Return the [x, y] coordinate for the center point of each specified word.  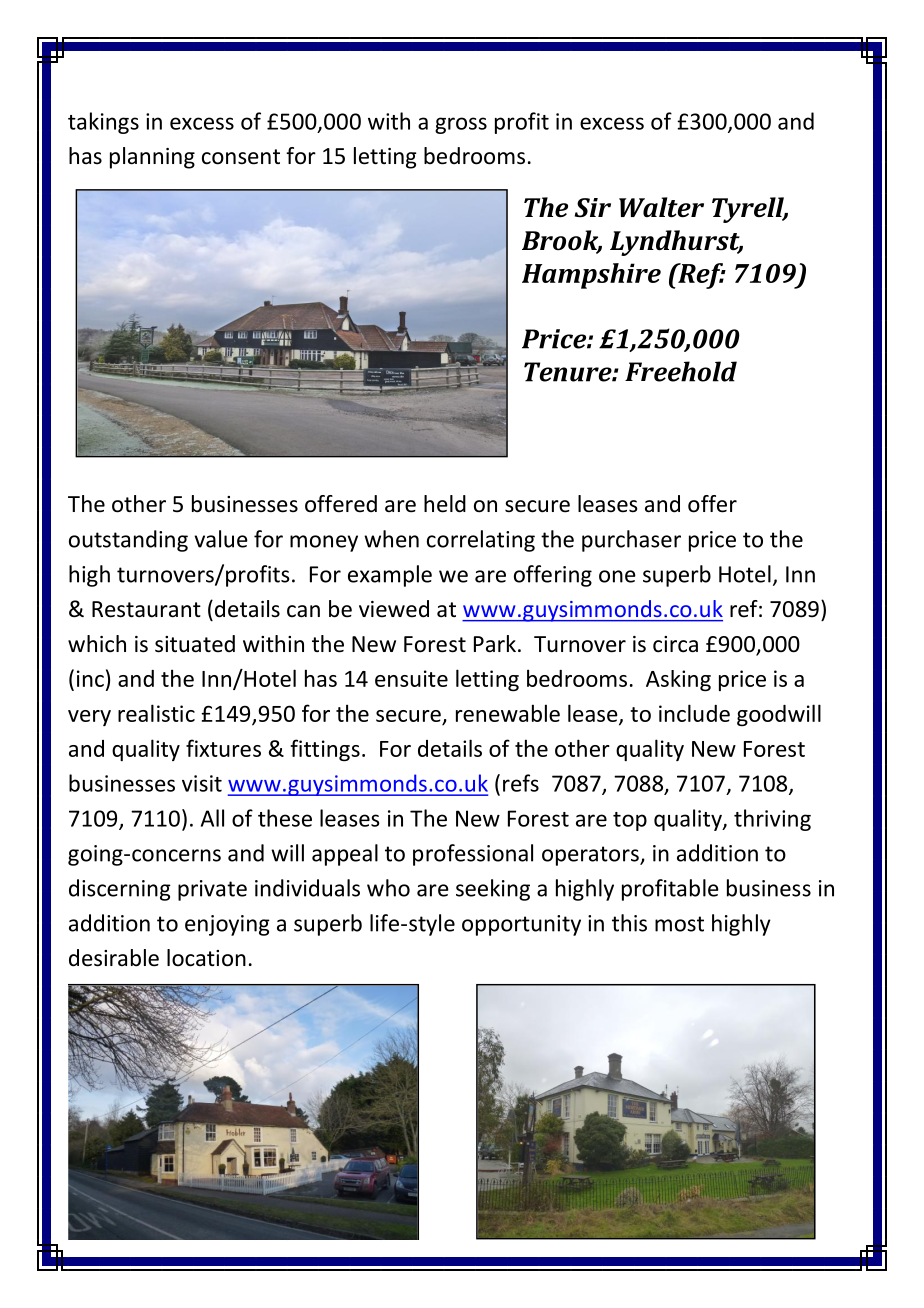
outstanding [128, 541]
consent [241, 157]
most [679, 924]
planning [152, 158]
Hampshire [591, 276]
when [391, 539]
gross [461, 125]
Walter [661, 207]
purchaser [631, 541]
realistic [156, 713]
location [206, 958]
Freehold [681, 371]
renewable [508, 713]
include [694, 713]
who [388, 888]
